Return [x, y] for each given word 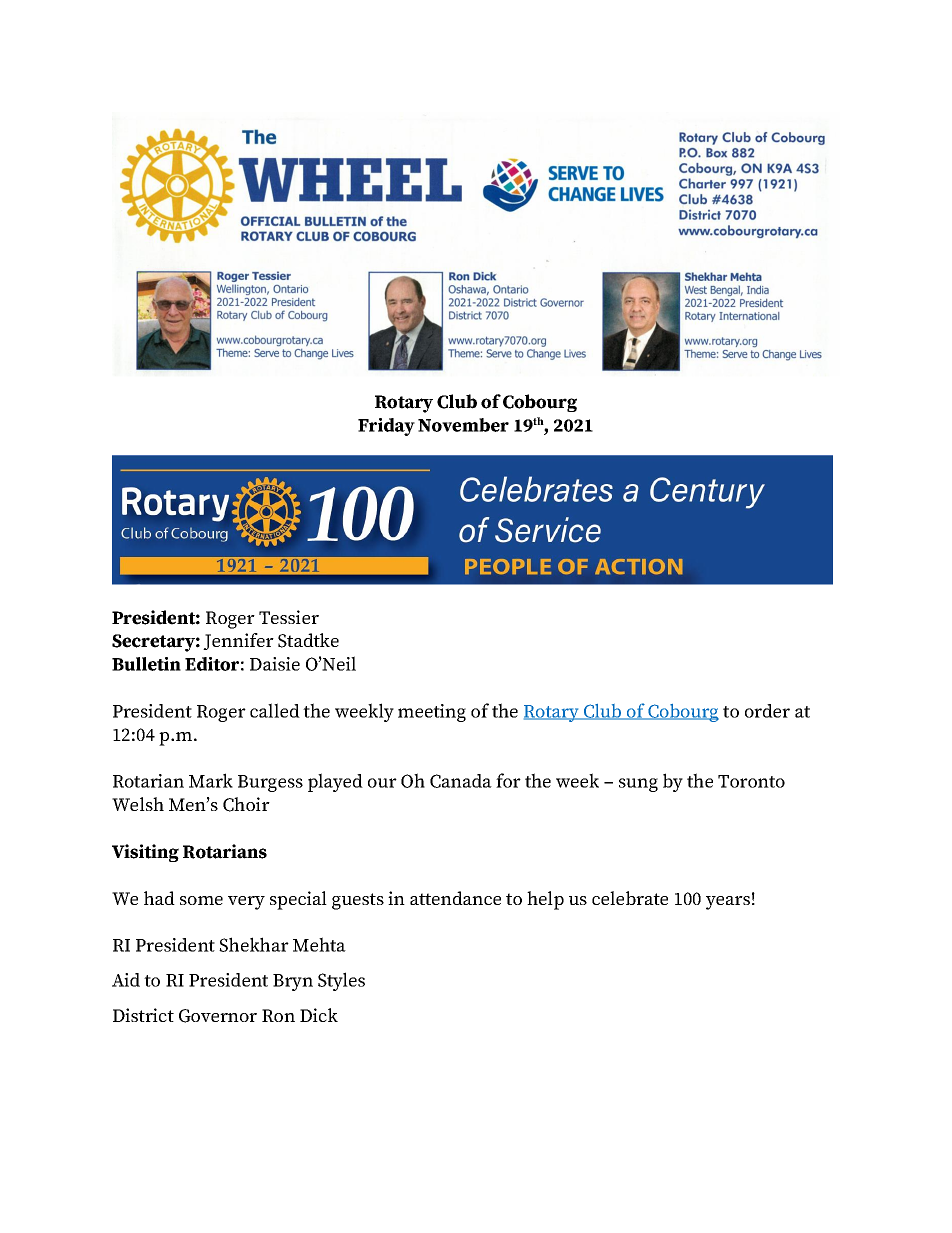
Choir [246, 804]
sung [638, 785]
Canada [461, 781]
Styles [341, 981]
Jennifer [238, 641]
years [728, 903]
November [463, 425]
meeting [432, 713]
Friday [386, 427]
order [767, 711]
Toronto [751, 781]
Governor [218, 1016]
